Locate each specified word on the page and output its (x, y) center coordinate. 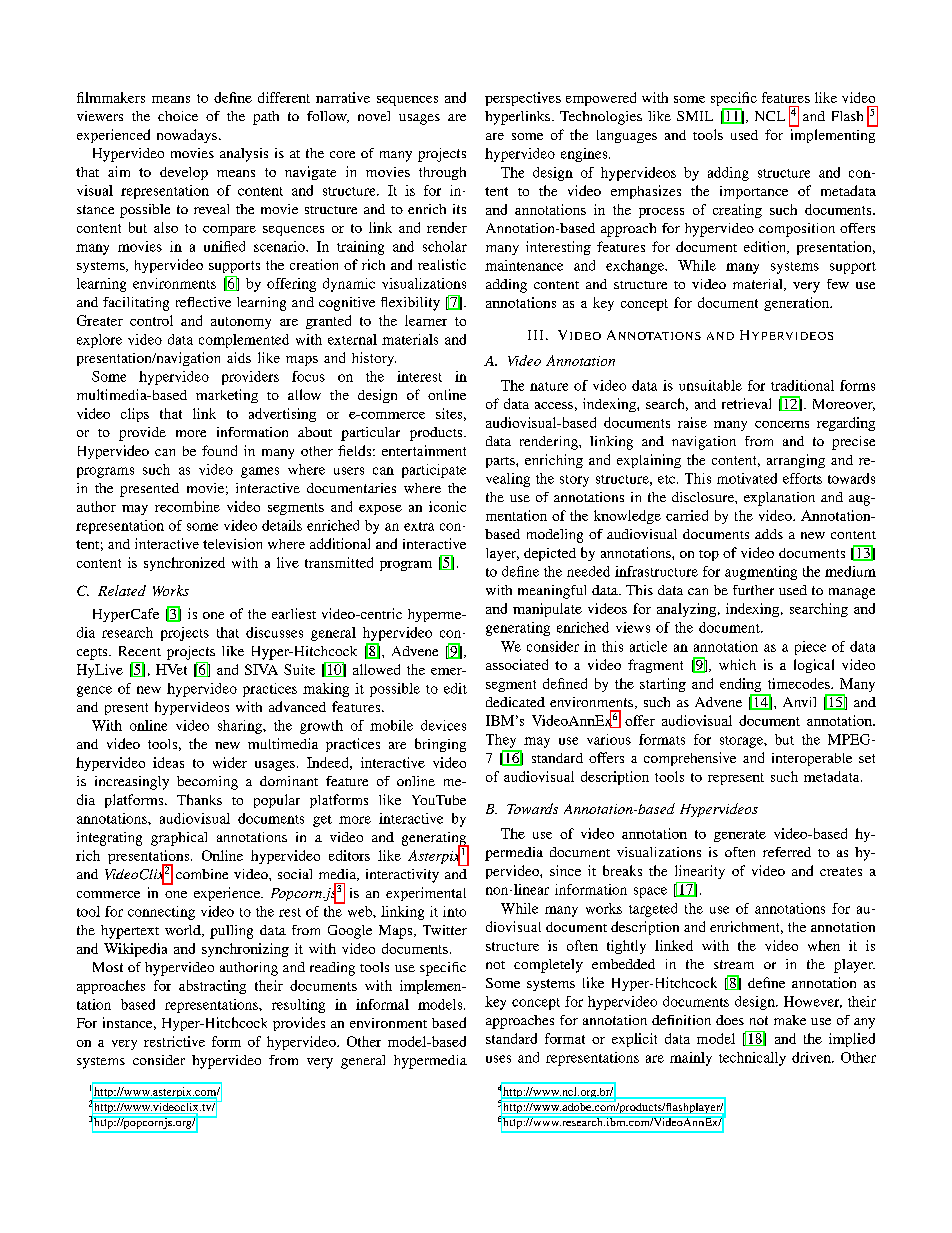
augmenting (761, 573)
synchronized (184, 564)
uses (498, 1059)
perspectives (523, 99)
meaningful (552, 592)
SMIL (695, 116)
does (730, 1020)
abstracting (212, 987)
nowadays (187, 136)
